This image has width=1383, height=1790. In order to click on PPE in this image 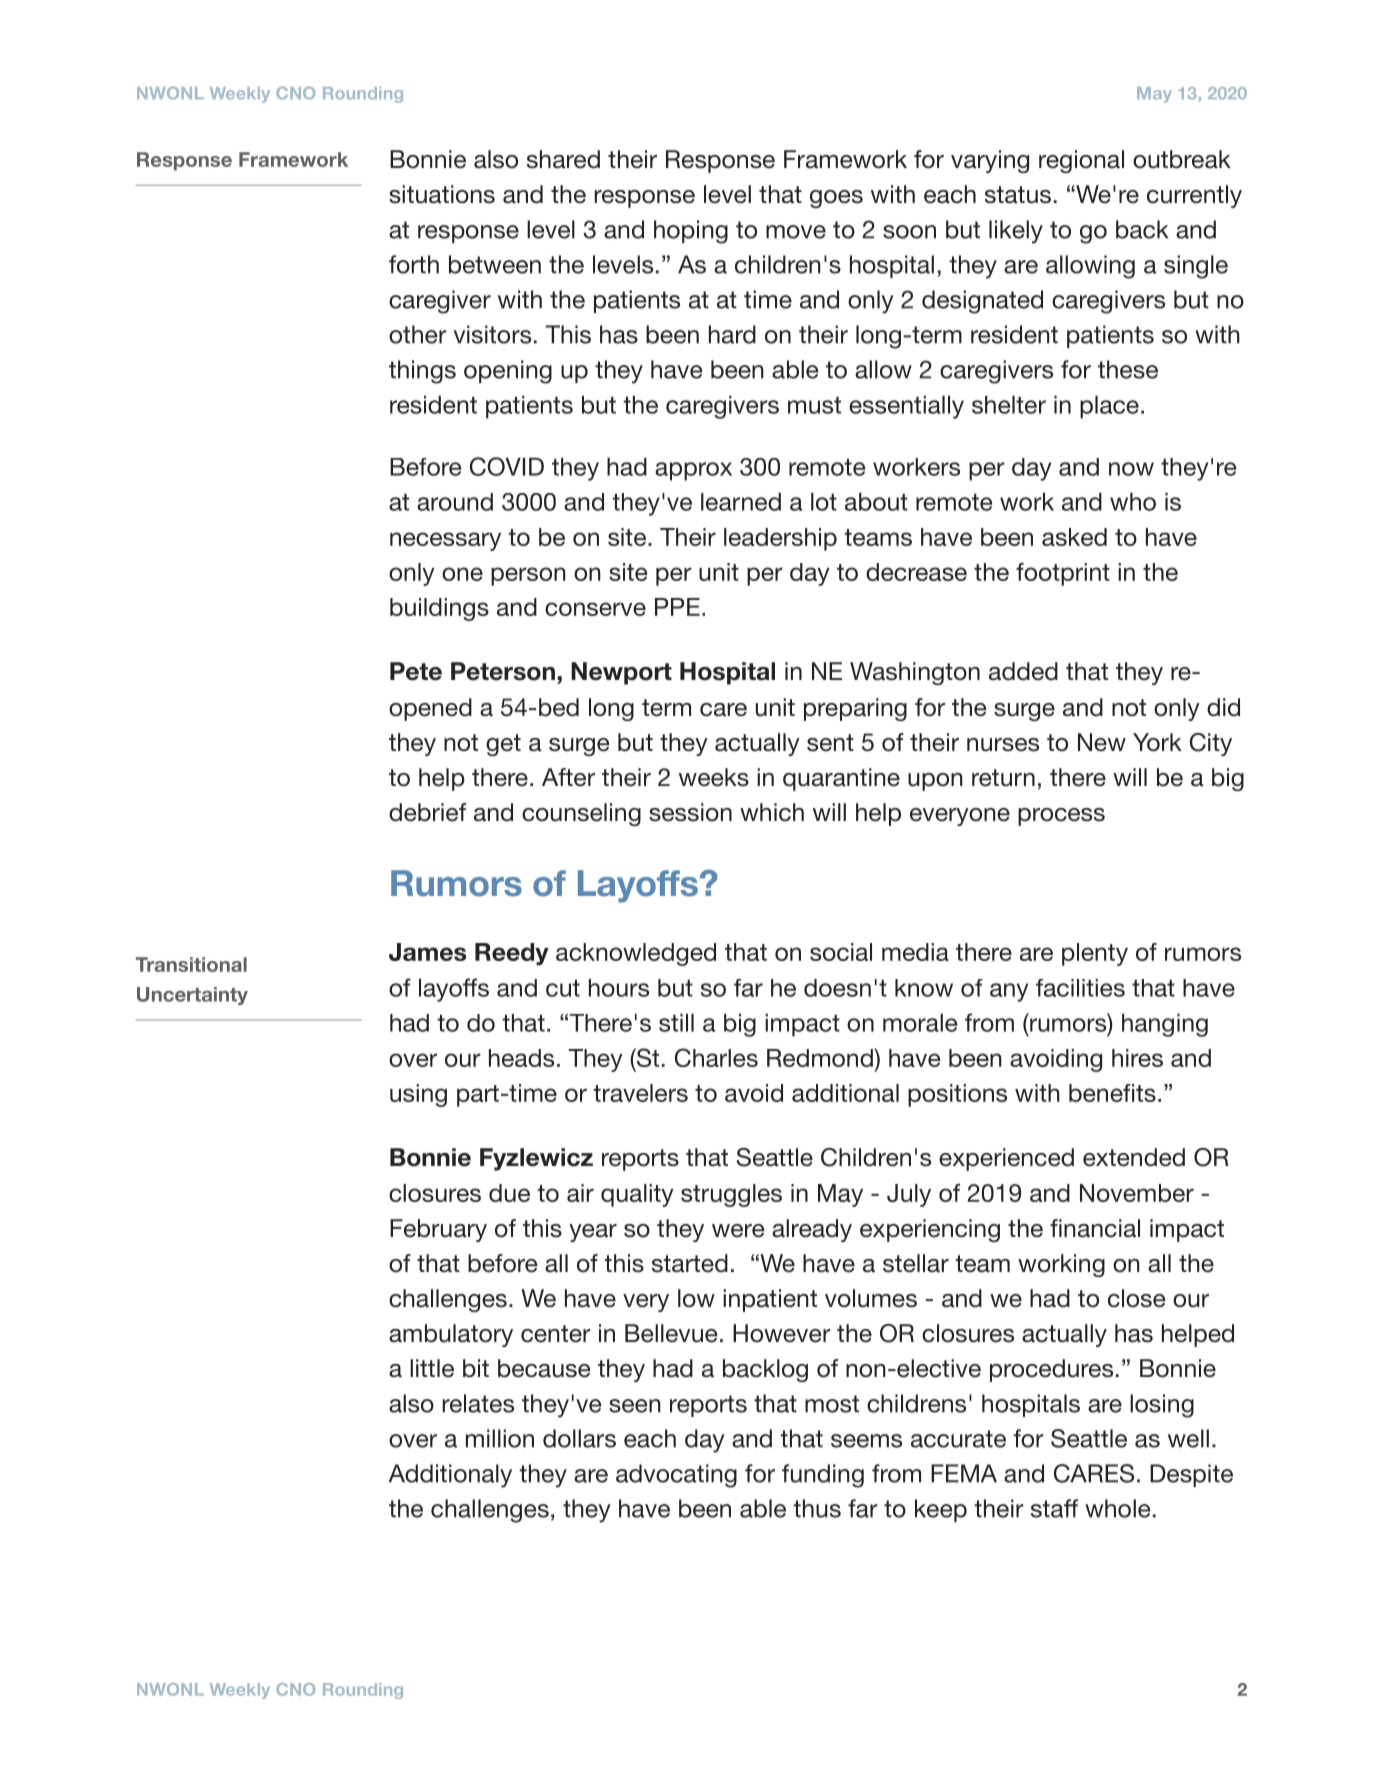, I will do `click(677, 607)`.
